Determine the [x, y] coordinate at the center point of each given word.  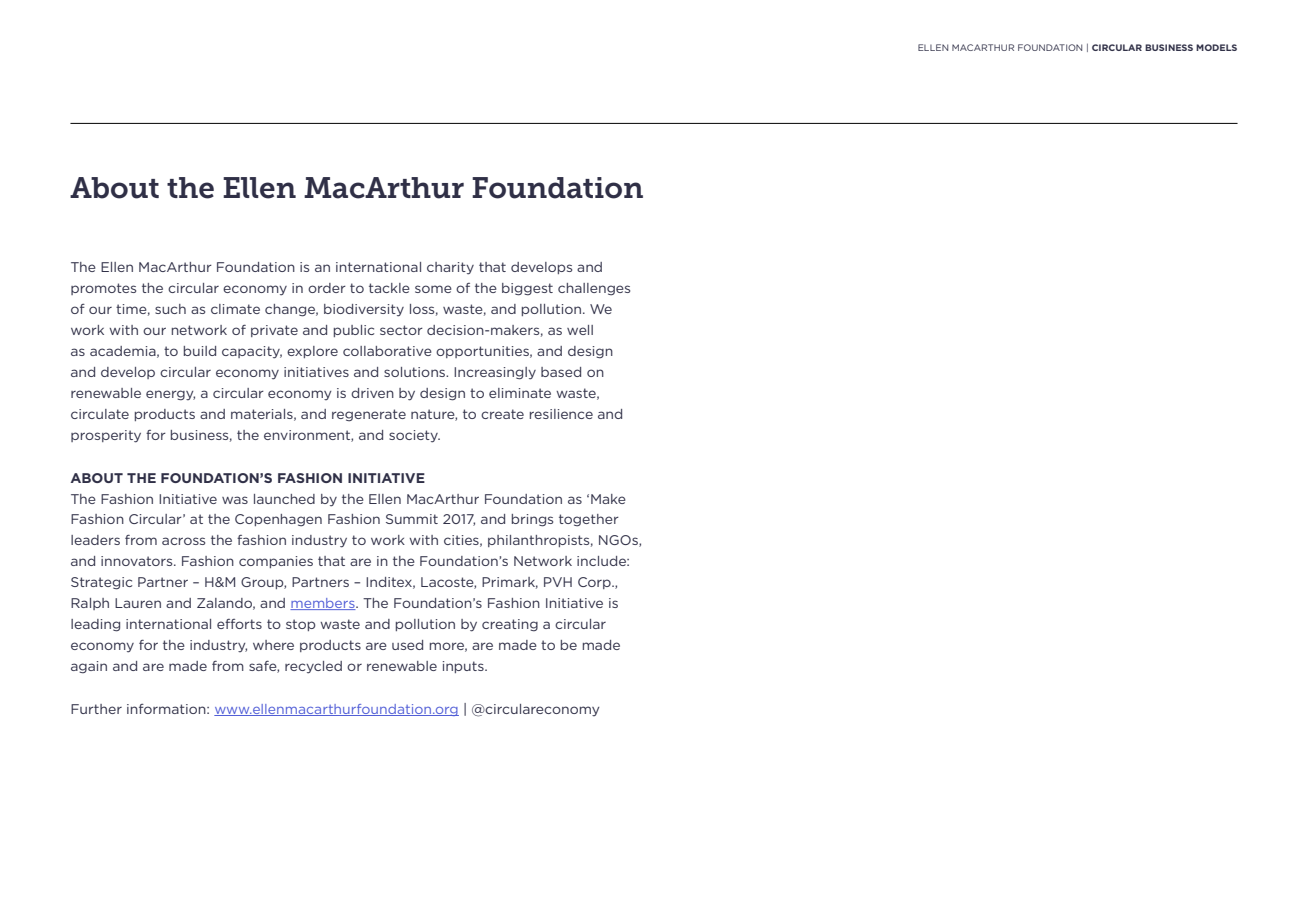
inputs [464, 667]
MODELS [1216, 47]
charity [450, 268]
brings [532, 520]
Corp [595, 583]
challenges [594, 289]
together [589, 520]
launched [284, 499]
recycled [313, 667]
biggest [527, 289]
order [327, 288]
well [580, 330]
